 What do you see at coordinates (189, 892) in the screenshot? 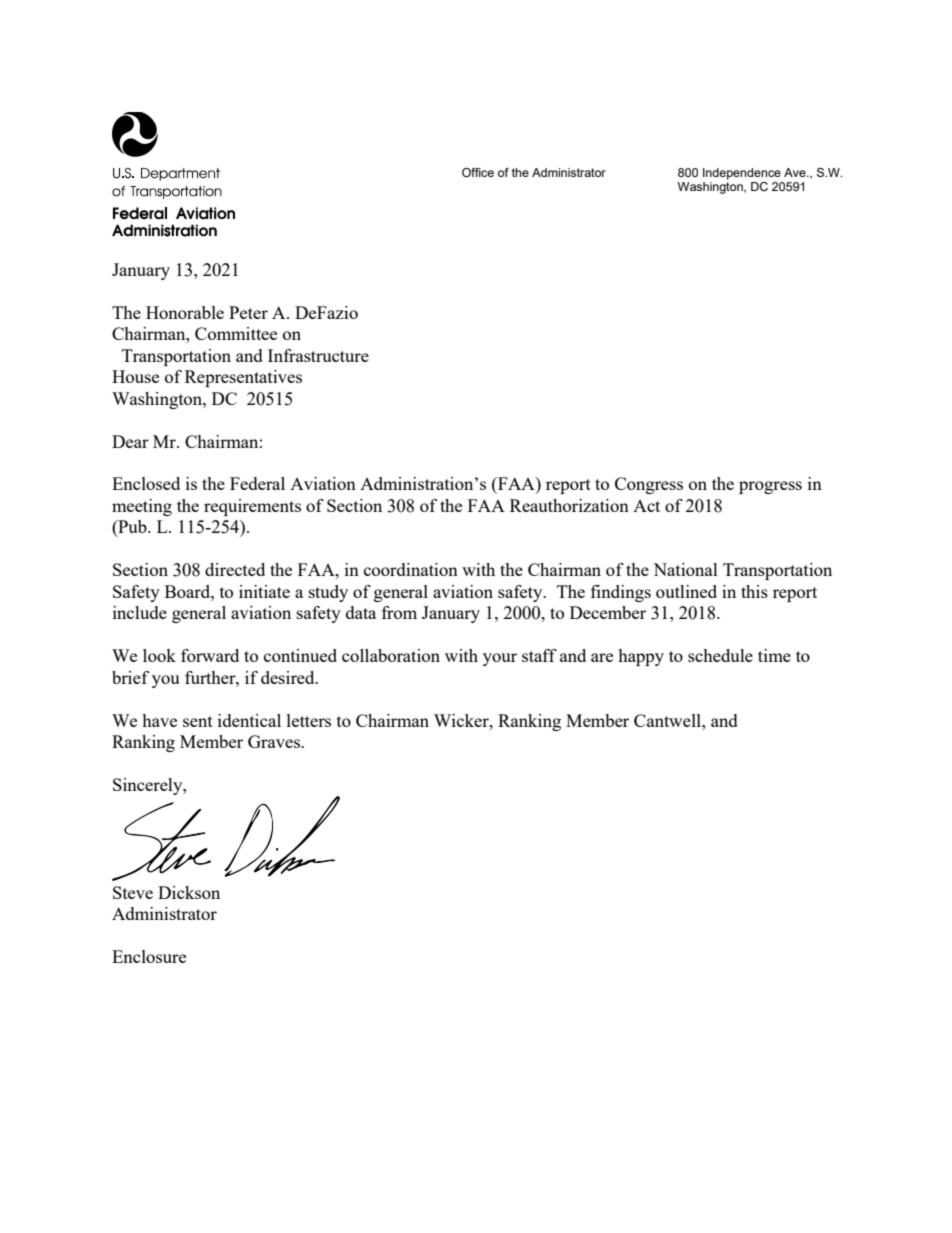
I see `Dickson` at bounding box center [189, 892].
